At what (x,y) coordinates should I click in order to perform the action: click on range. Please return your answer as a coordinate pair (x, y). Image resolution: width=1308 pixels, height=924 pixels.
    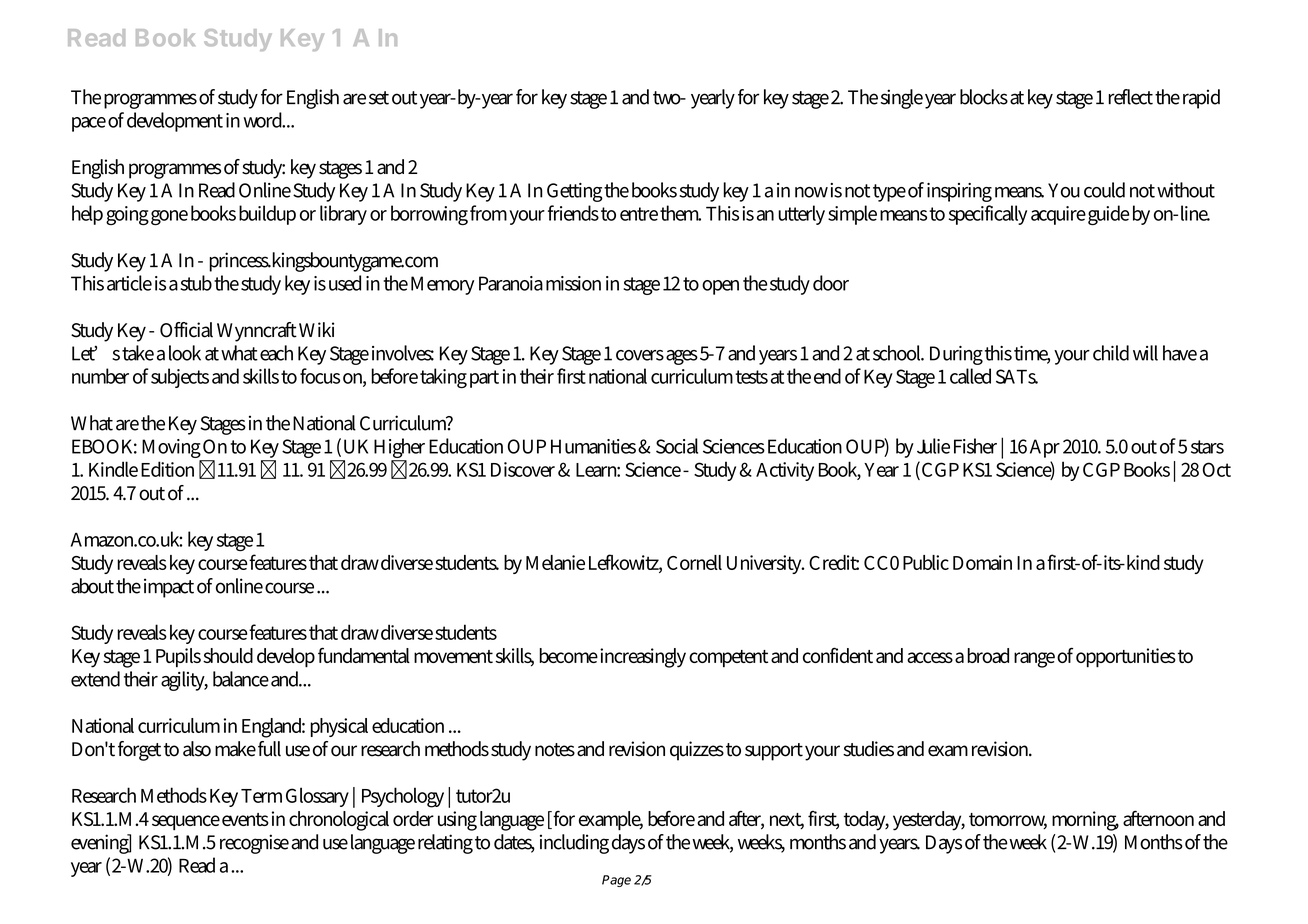
    Looking at the image, I should click on (1034, 660).
